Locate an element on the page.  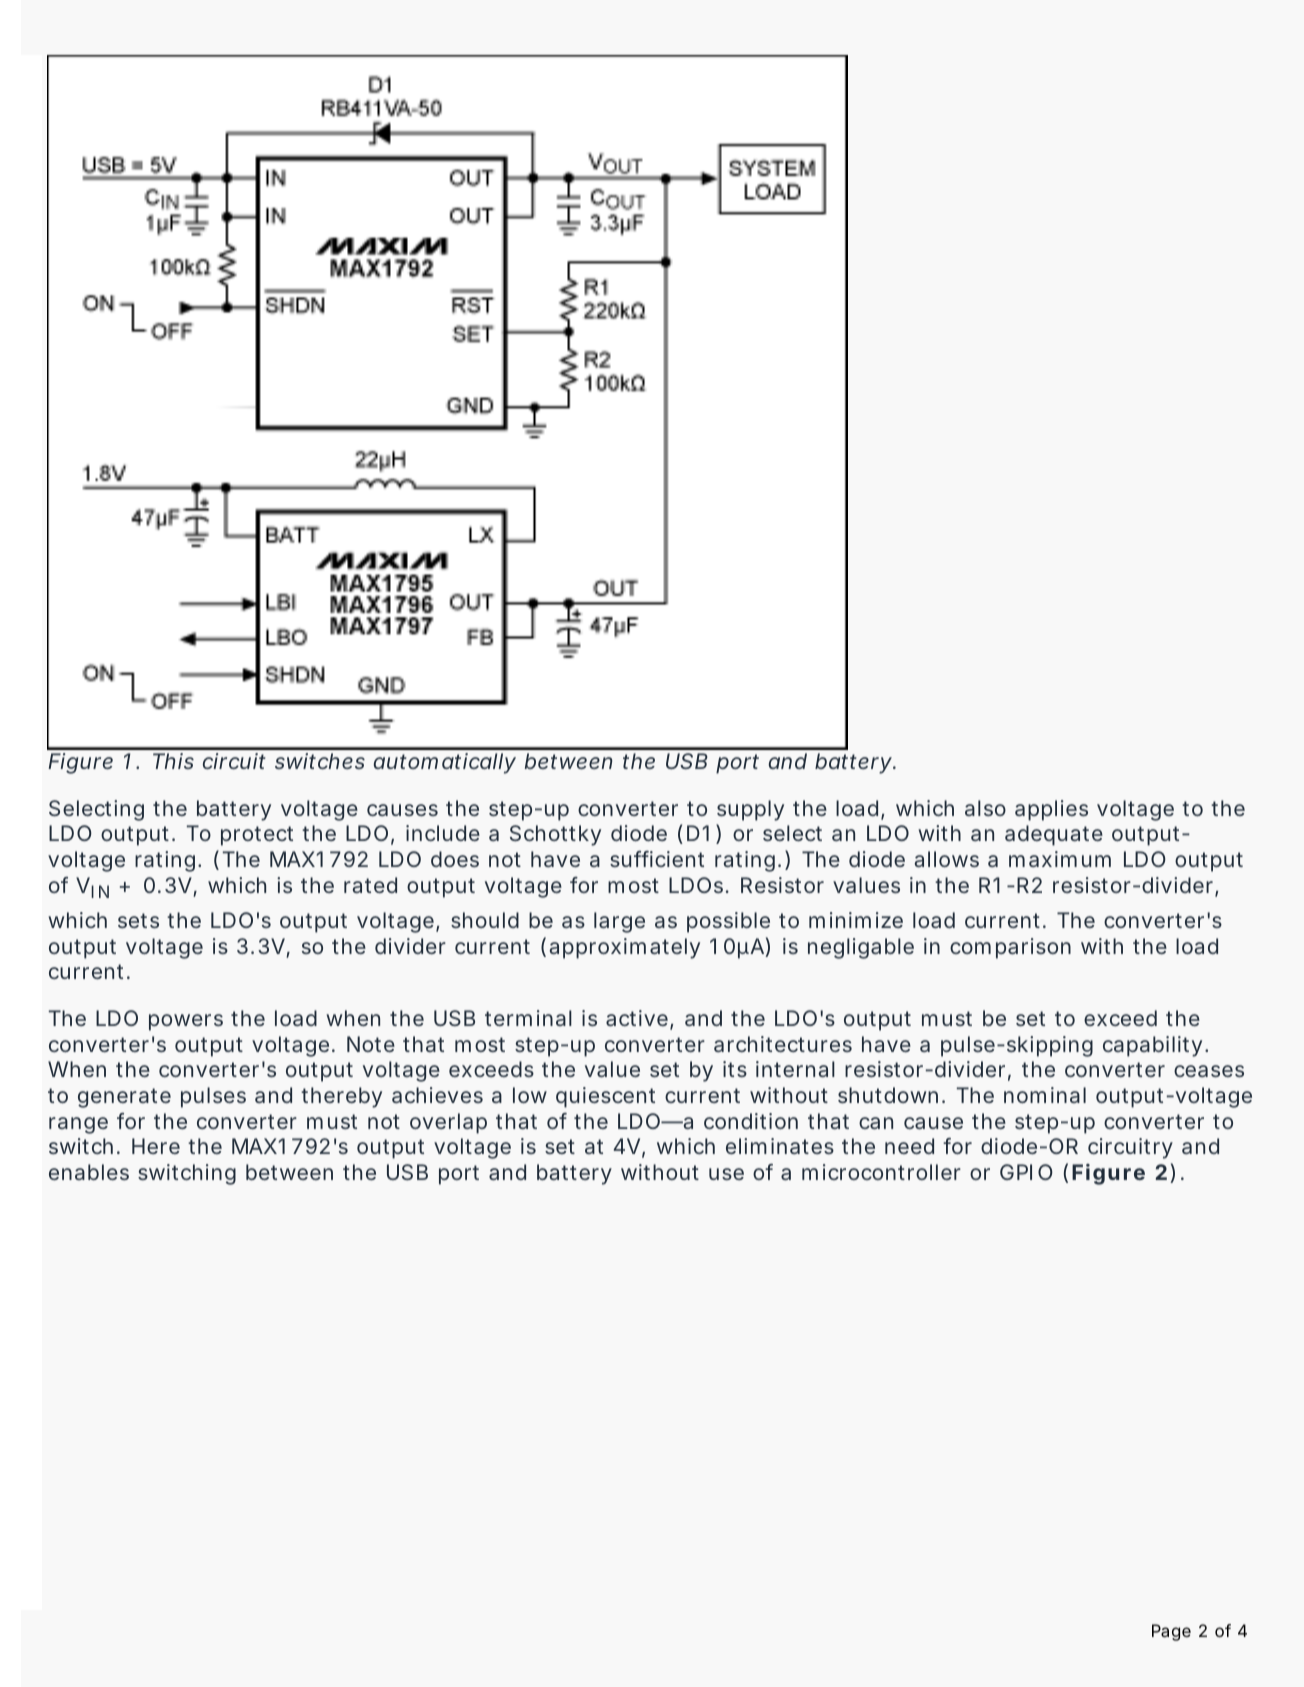
supply is located at coordinates (750, 810).
